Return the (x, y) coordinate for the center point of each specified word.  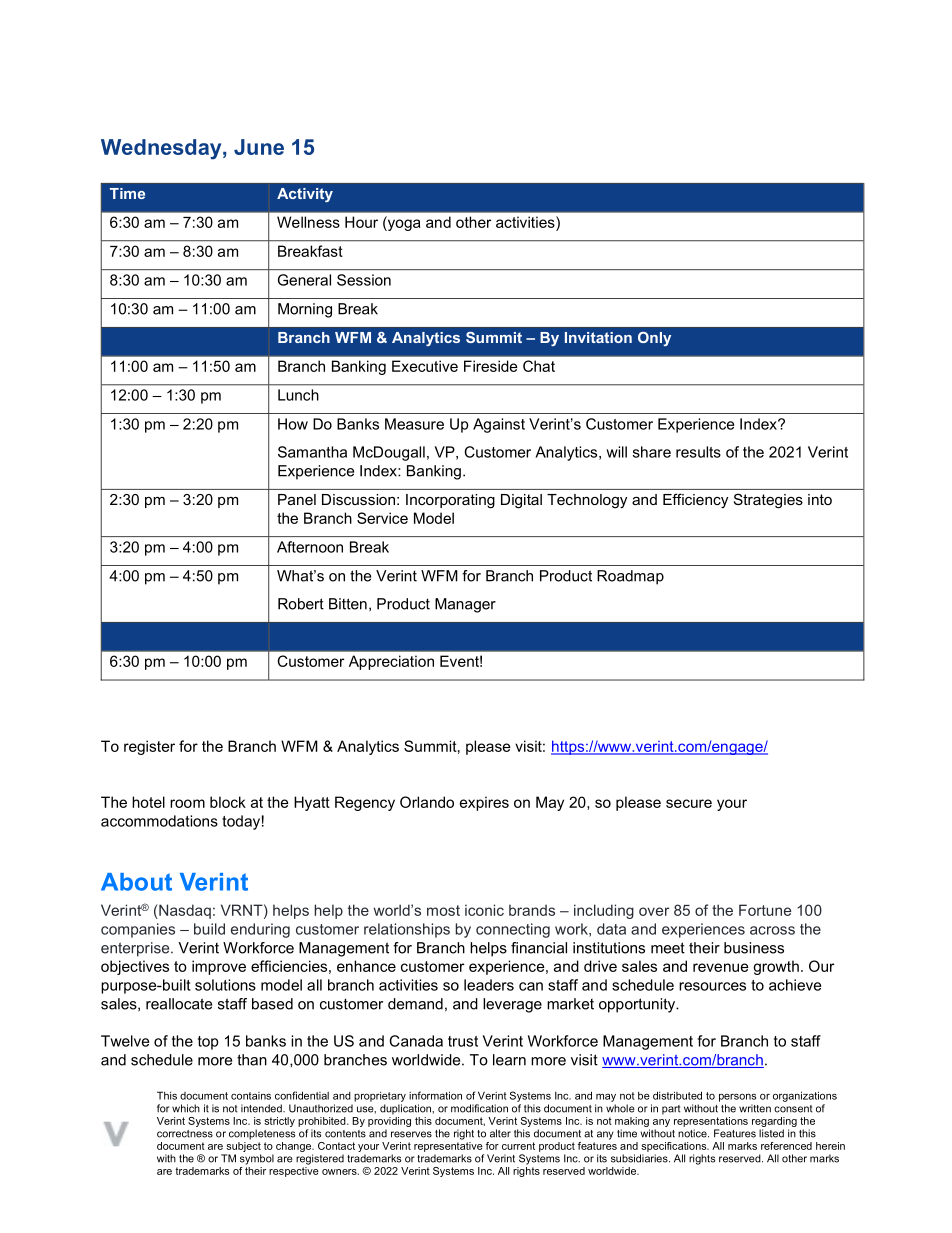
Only (654, 339)
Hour (361, 222)
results (698, 452)
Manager (465, 605)
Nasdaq (184, 911)
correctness (185, 1134)
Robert (301, 604)
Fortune (765, 910)
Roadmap (630, 577)
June (259, 147)
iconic (484, 910)
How (293, 424)
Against (499, 425)
